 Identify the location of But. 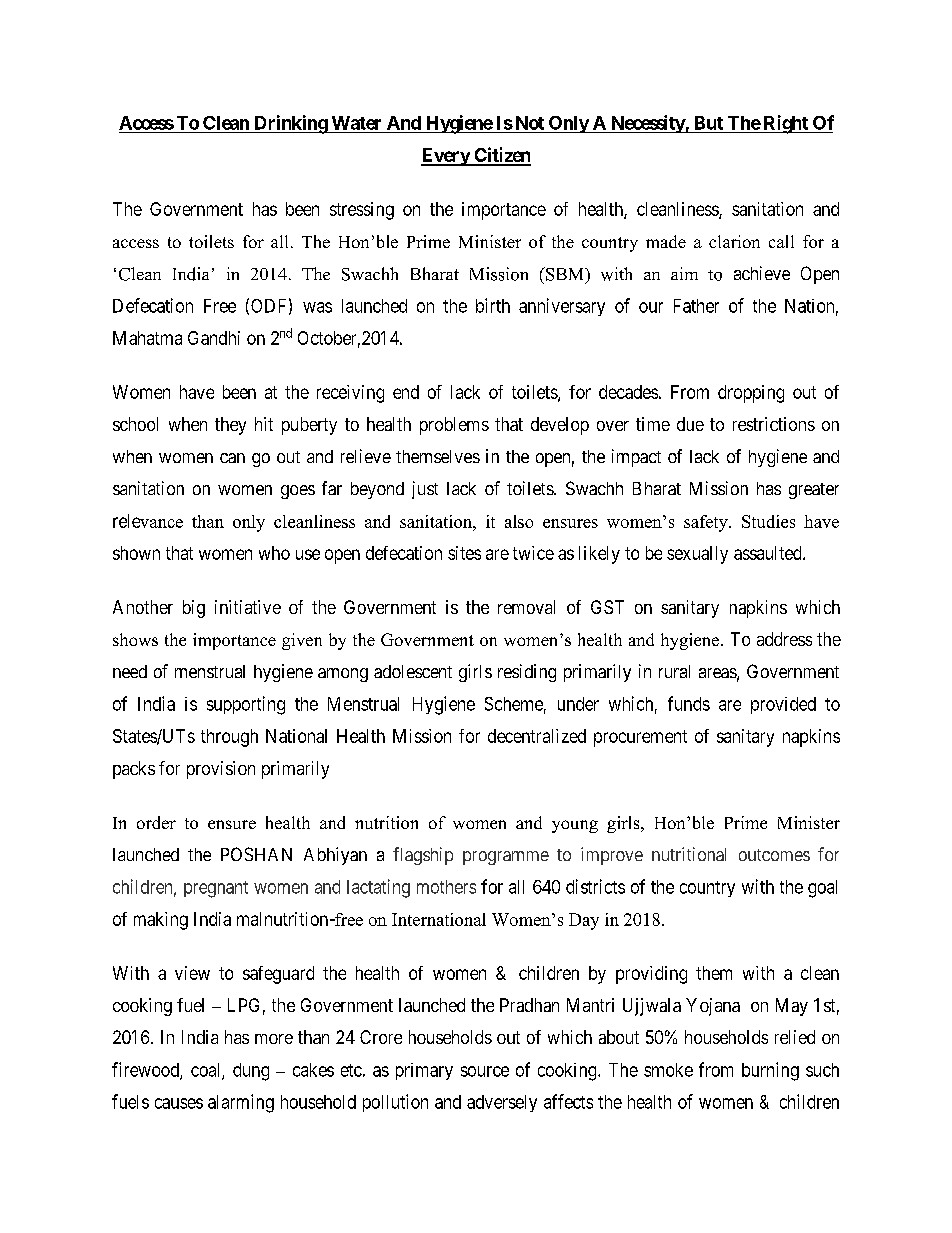
(709, 123).
